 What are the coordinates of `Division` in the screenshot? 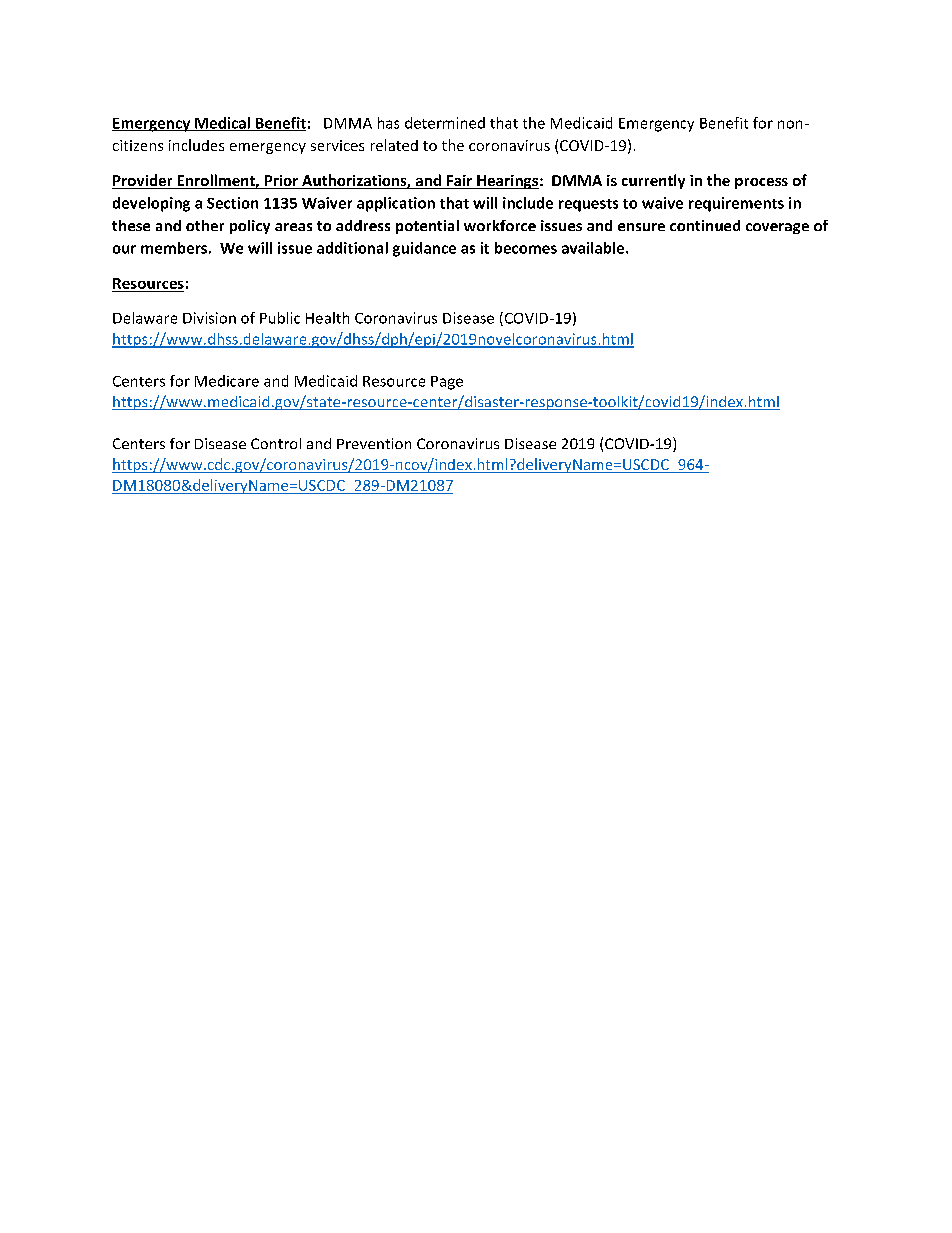 It's located at (209, 318).
